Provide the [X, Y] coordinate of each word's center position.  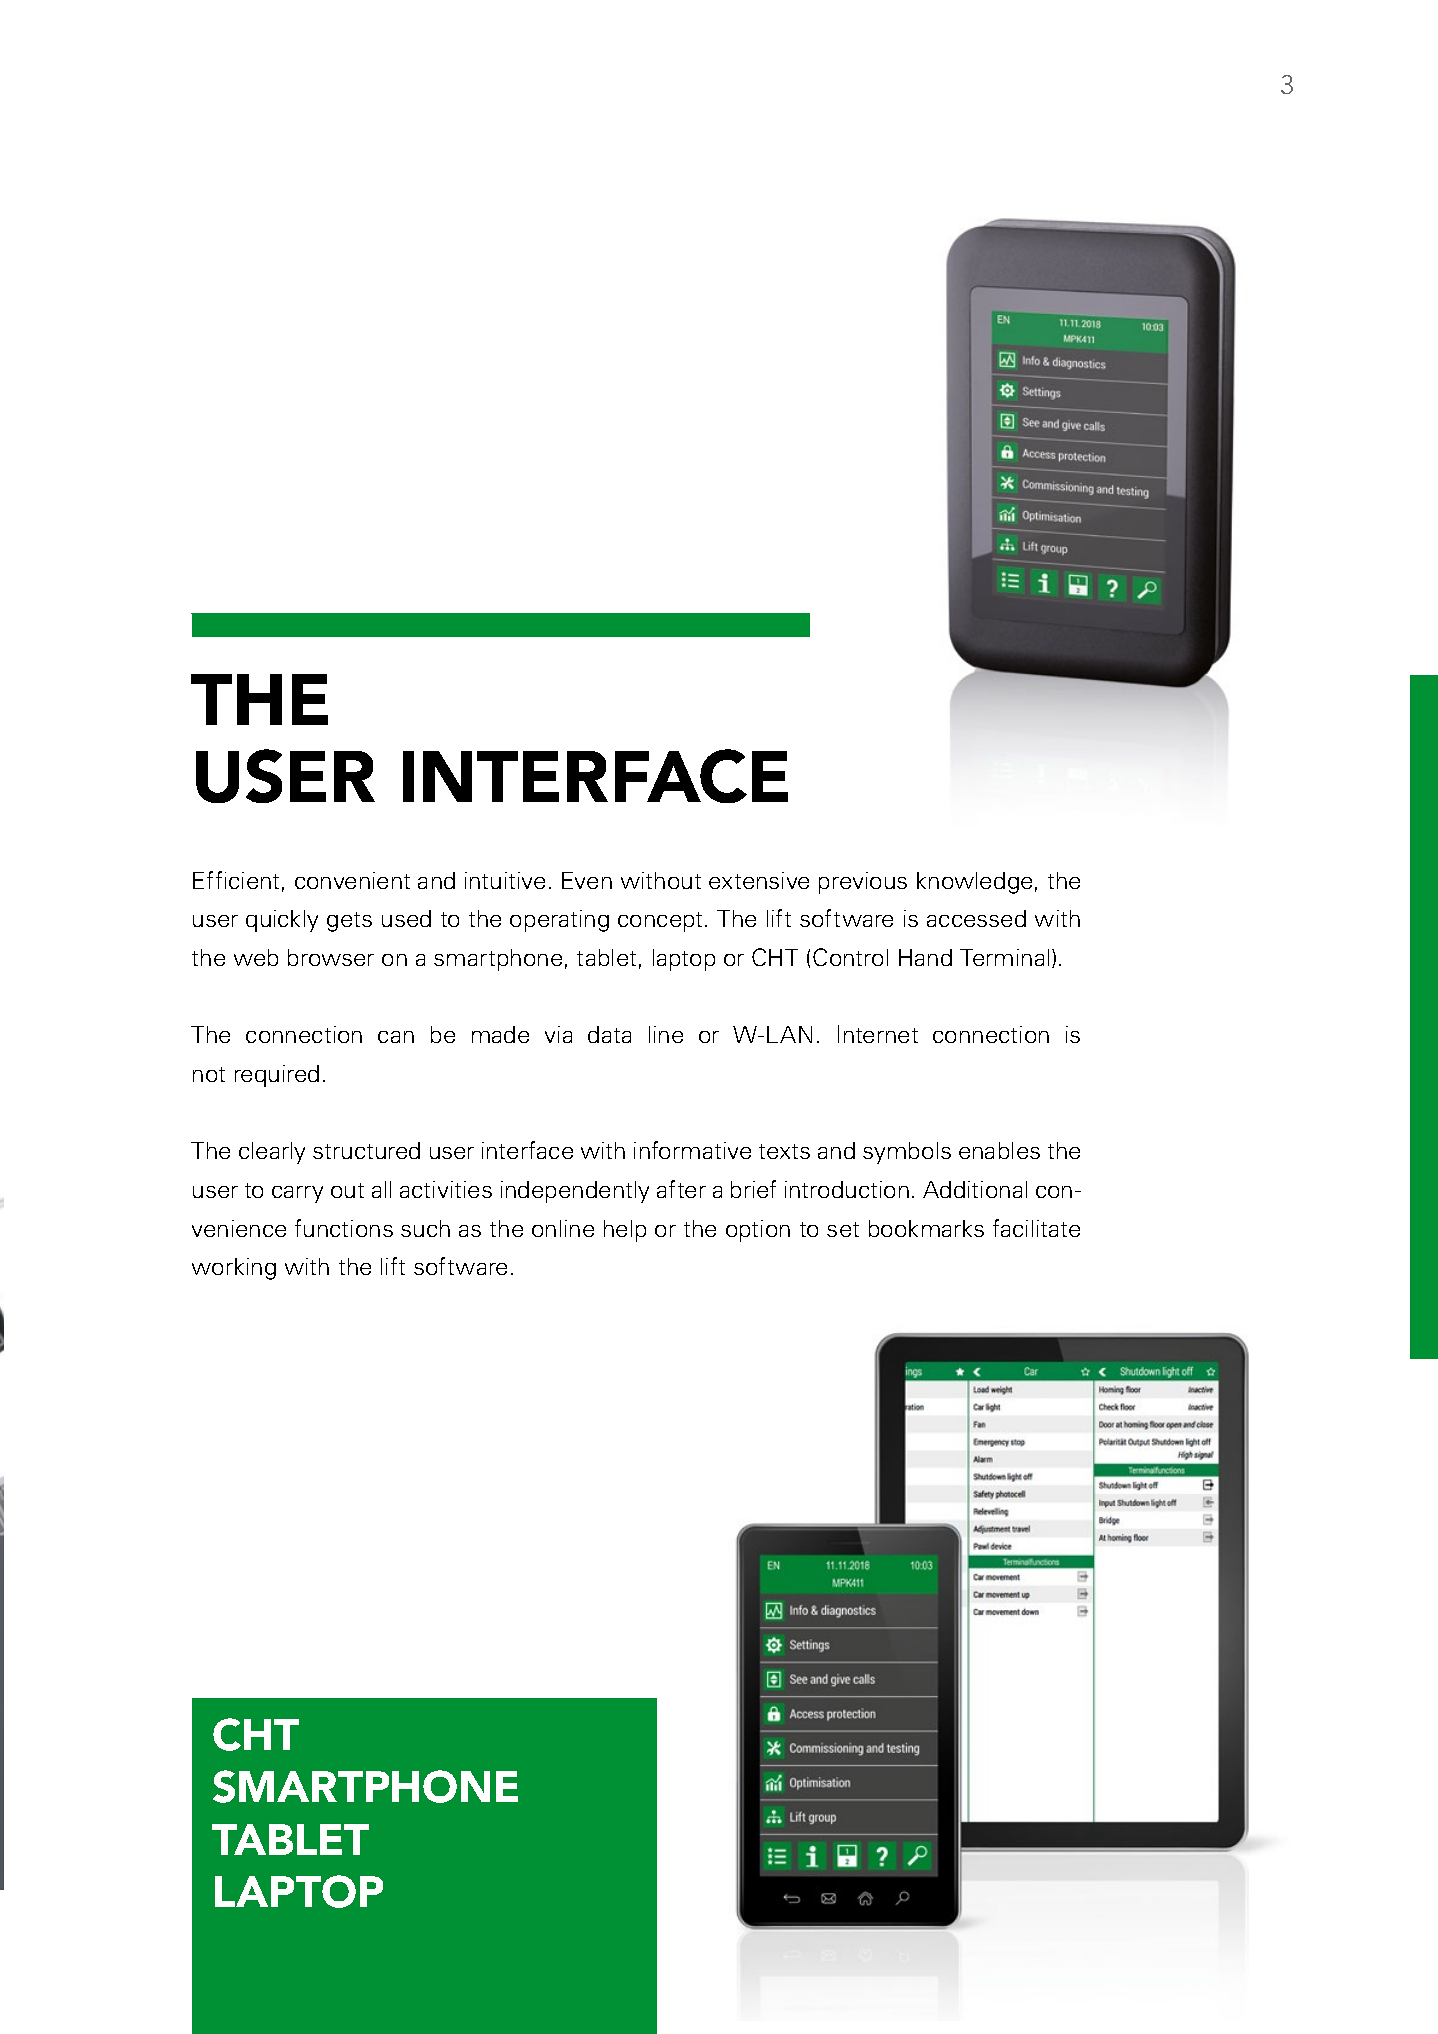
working [234, 1269]
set [843, 1229]
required [277, 1076]
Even [587, 880]
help [625, 1231]
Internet [878, 1034]
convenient [352, 880]
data [609, 1034]
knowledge [974, 883]
